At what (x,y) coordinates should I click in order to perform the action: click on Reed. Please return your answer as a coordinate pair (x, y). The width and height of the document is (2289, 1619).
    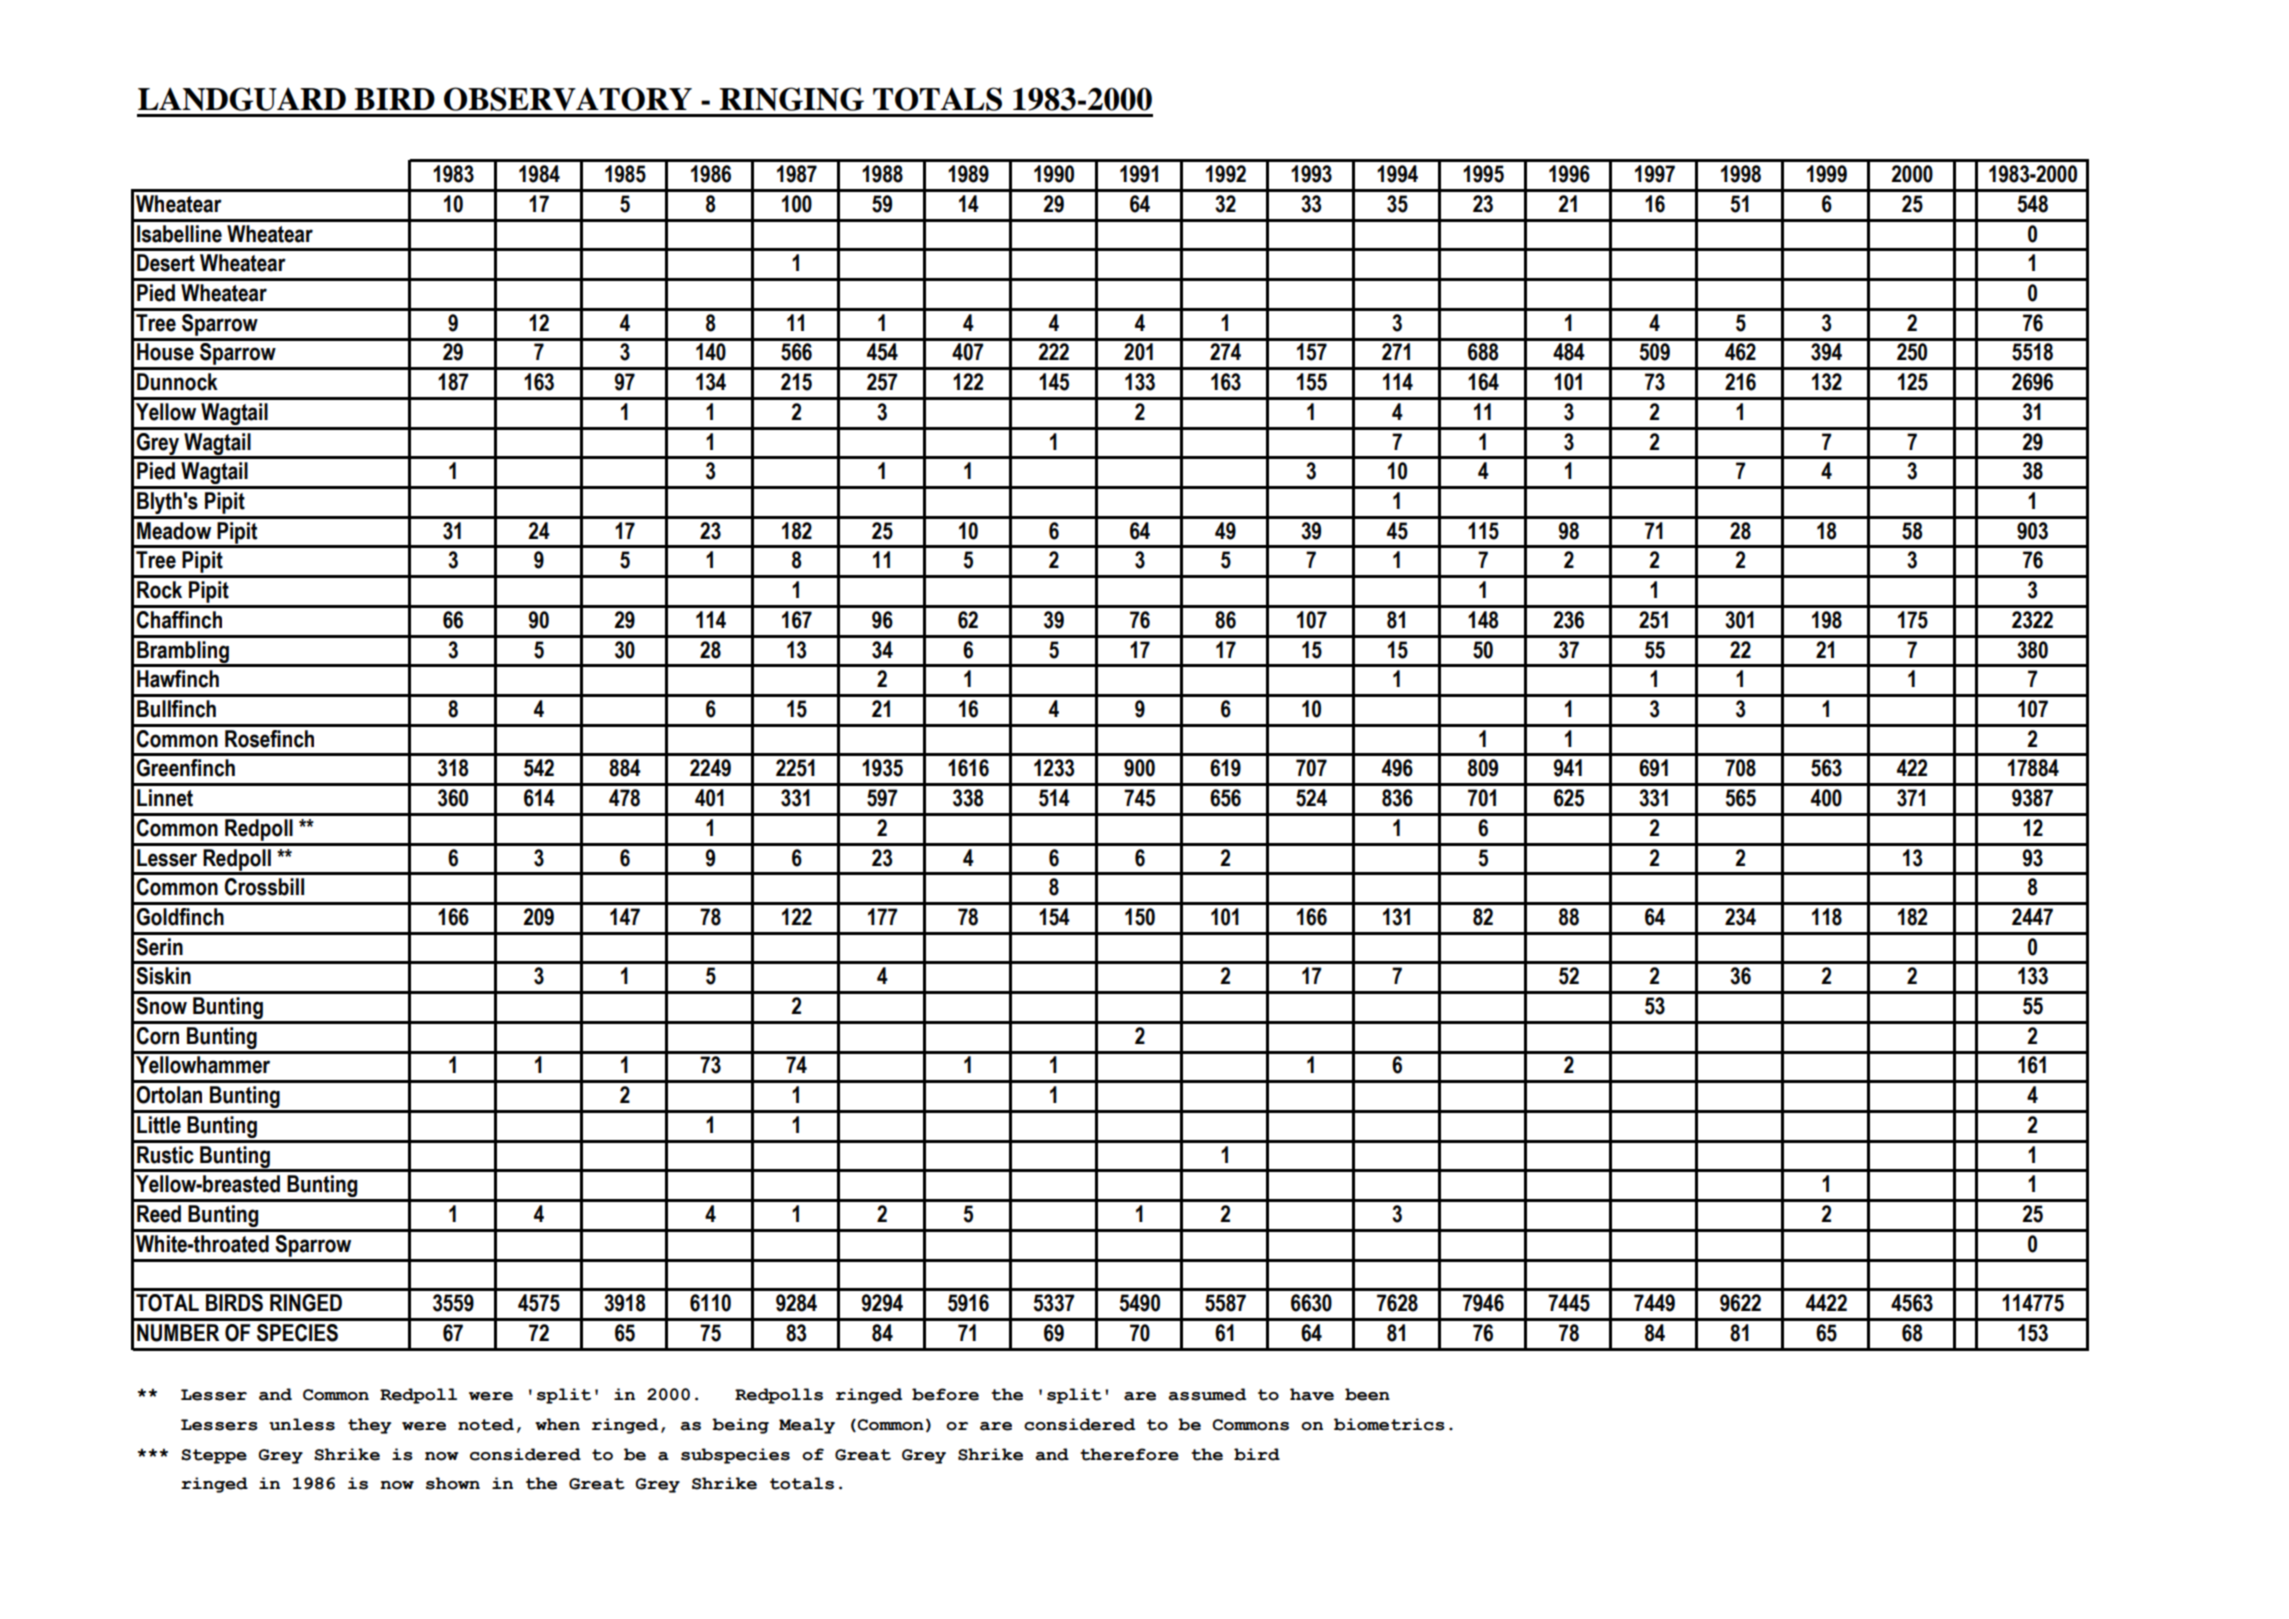
    Looking at the image, I should click on (159, 1214).
